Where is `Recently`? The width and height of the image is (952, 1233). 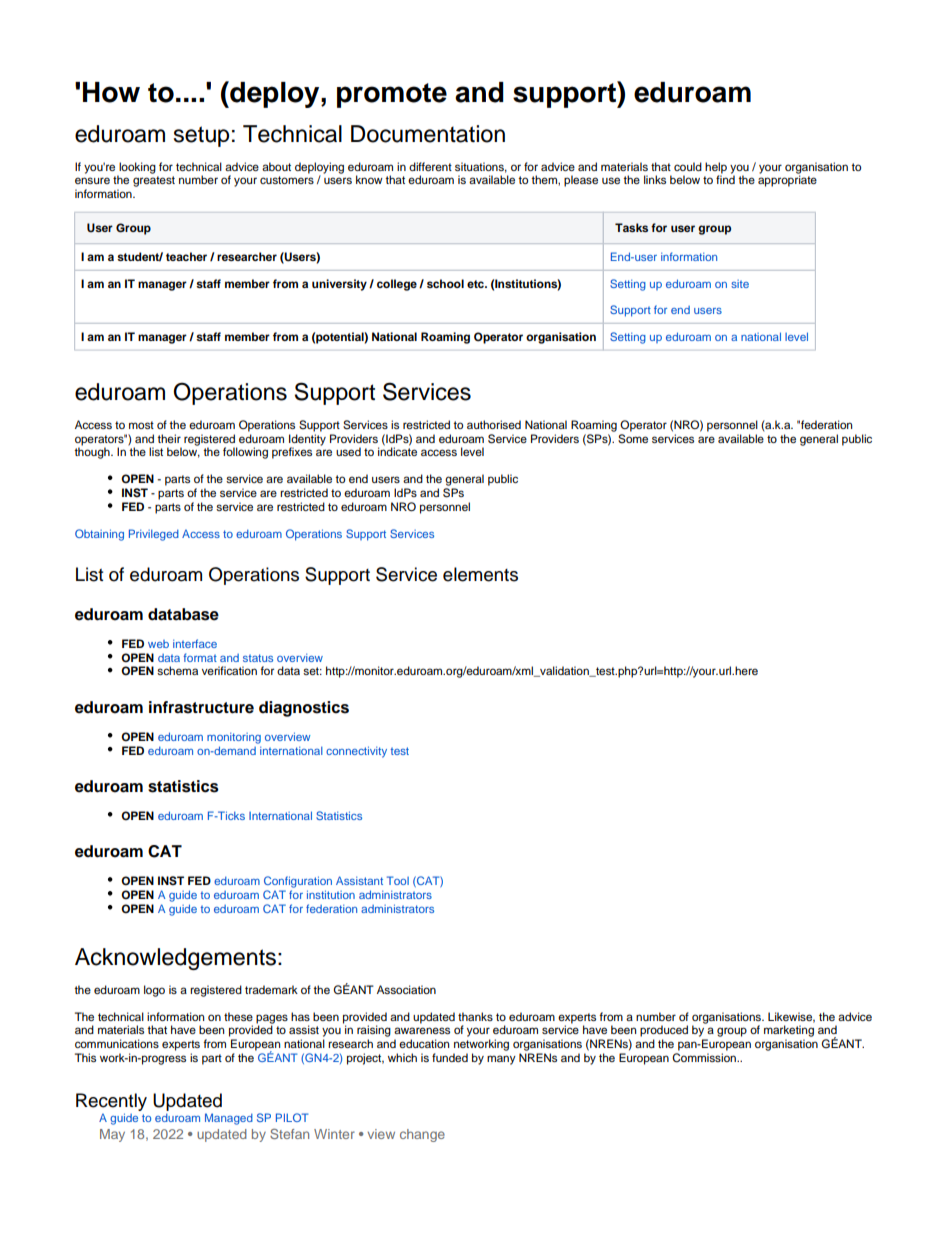
Recently is located at coordinates (111, 1102).
